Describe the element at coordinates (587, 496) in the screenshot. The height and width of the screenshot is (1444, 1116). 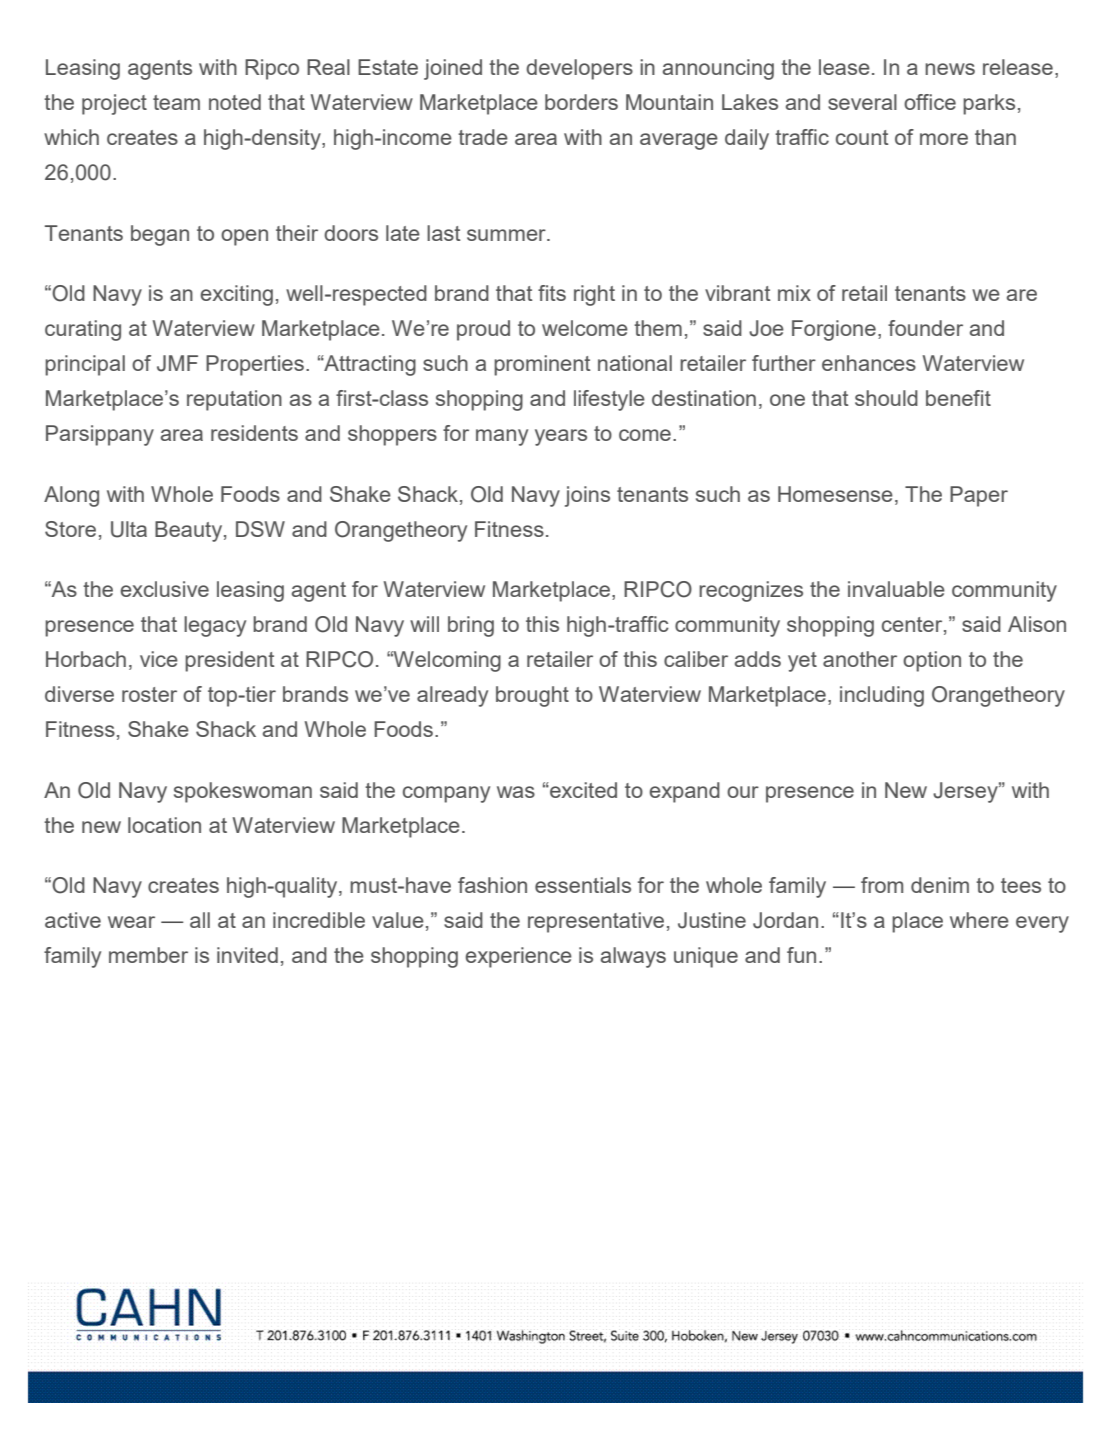
I see `joins` at that location.
